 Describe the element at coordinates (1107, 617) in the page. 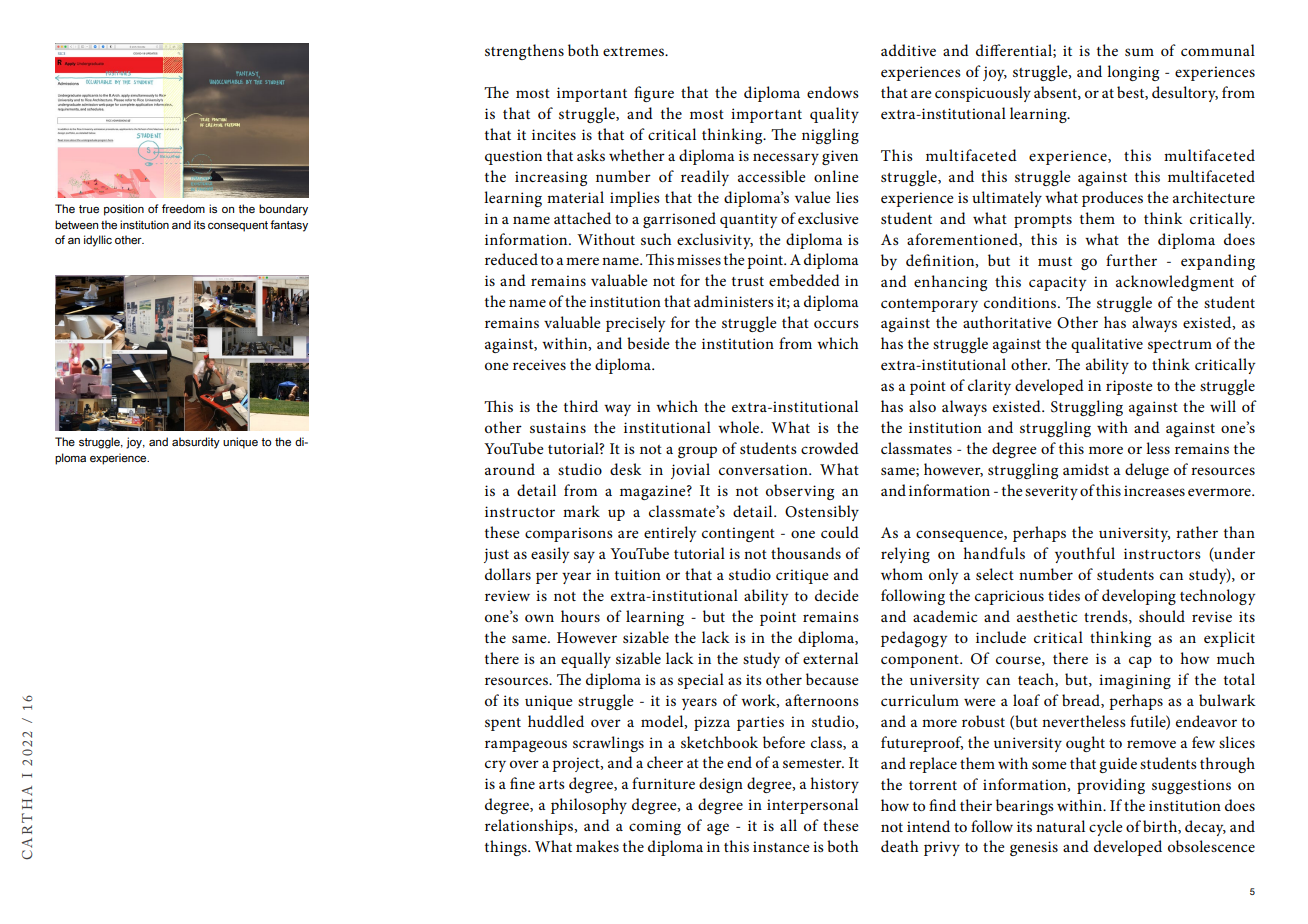

I see `trends` at that location.
